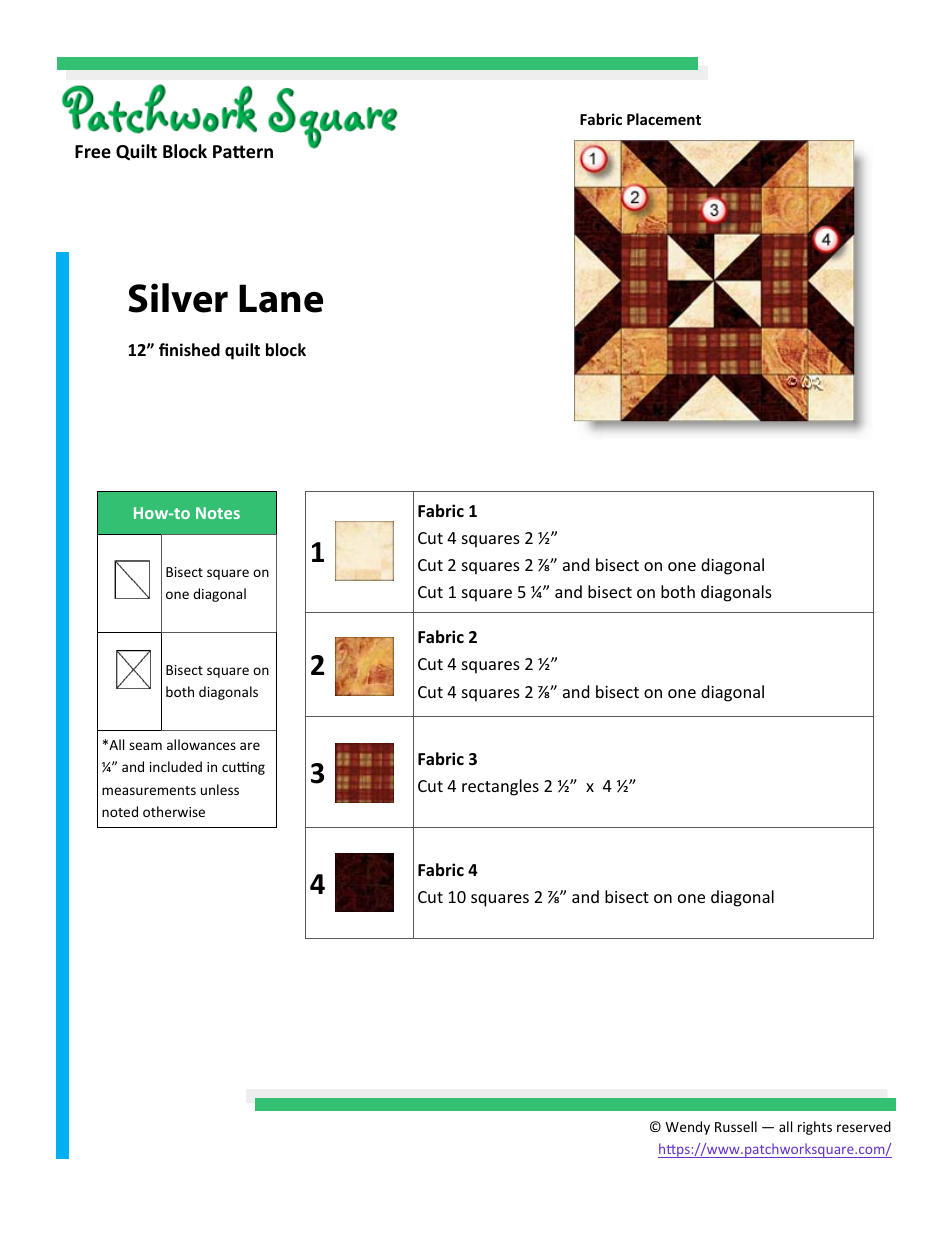  I want to click on included, so click(176, 766).
